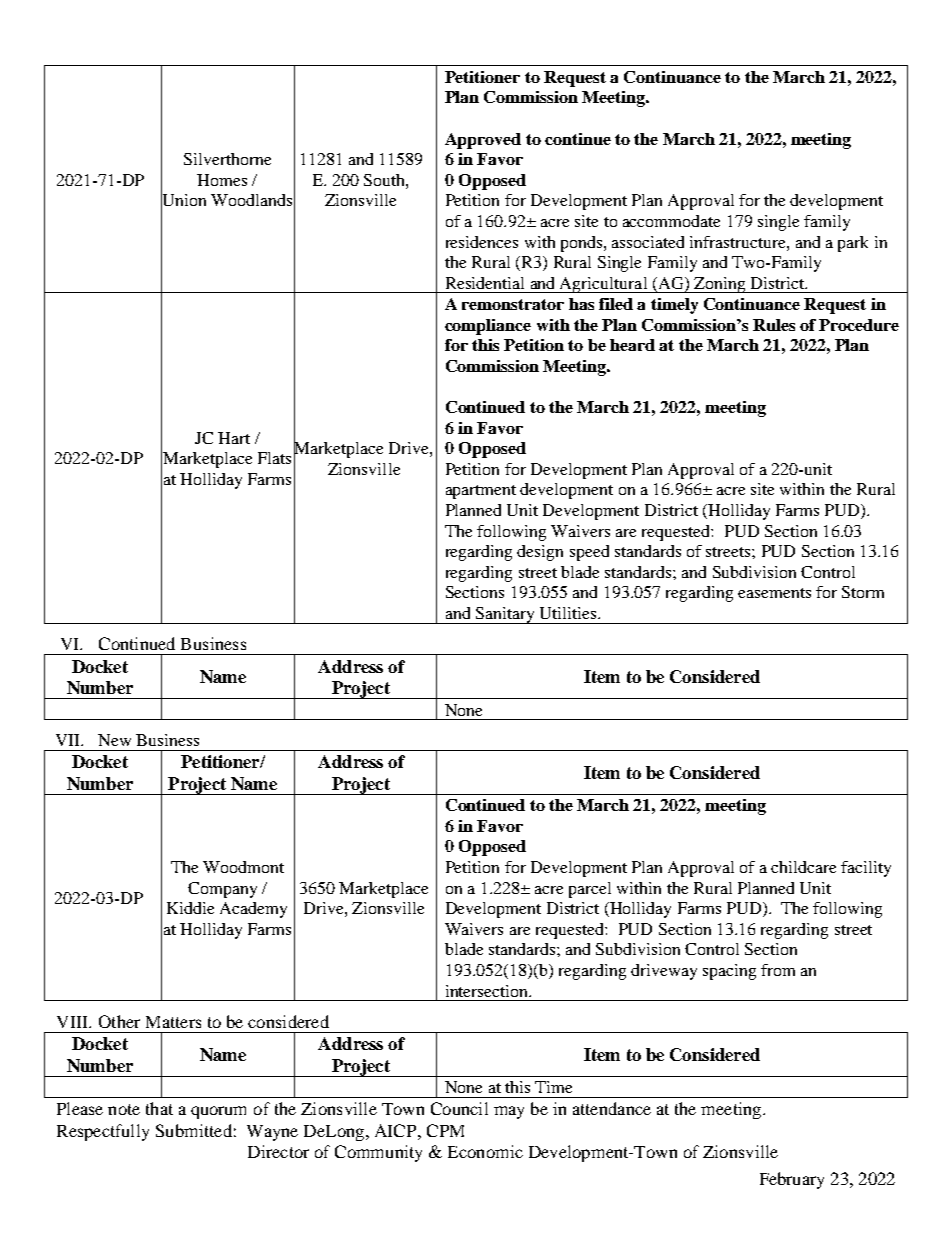 The width and height of the page is (952, 1233). Describe the element at coordinates (234, 438) in the page. I see `Hart` at that location.
